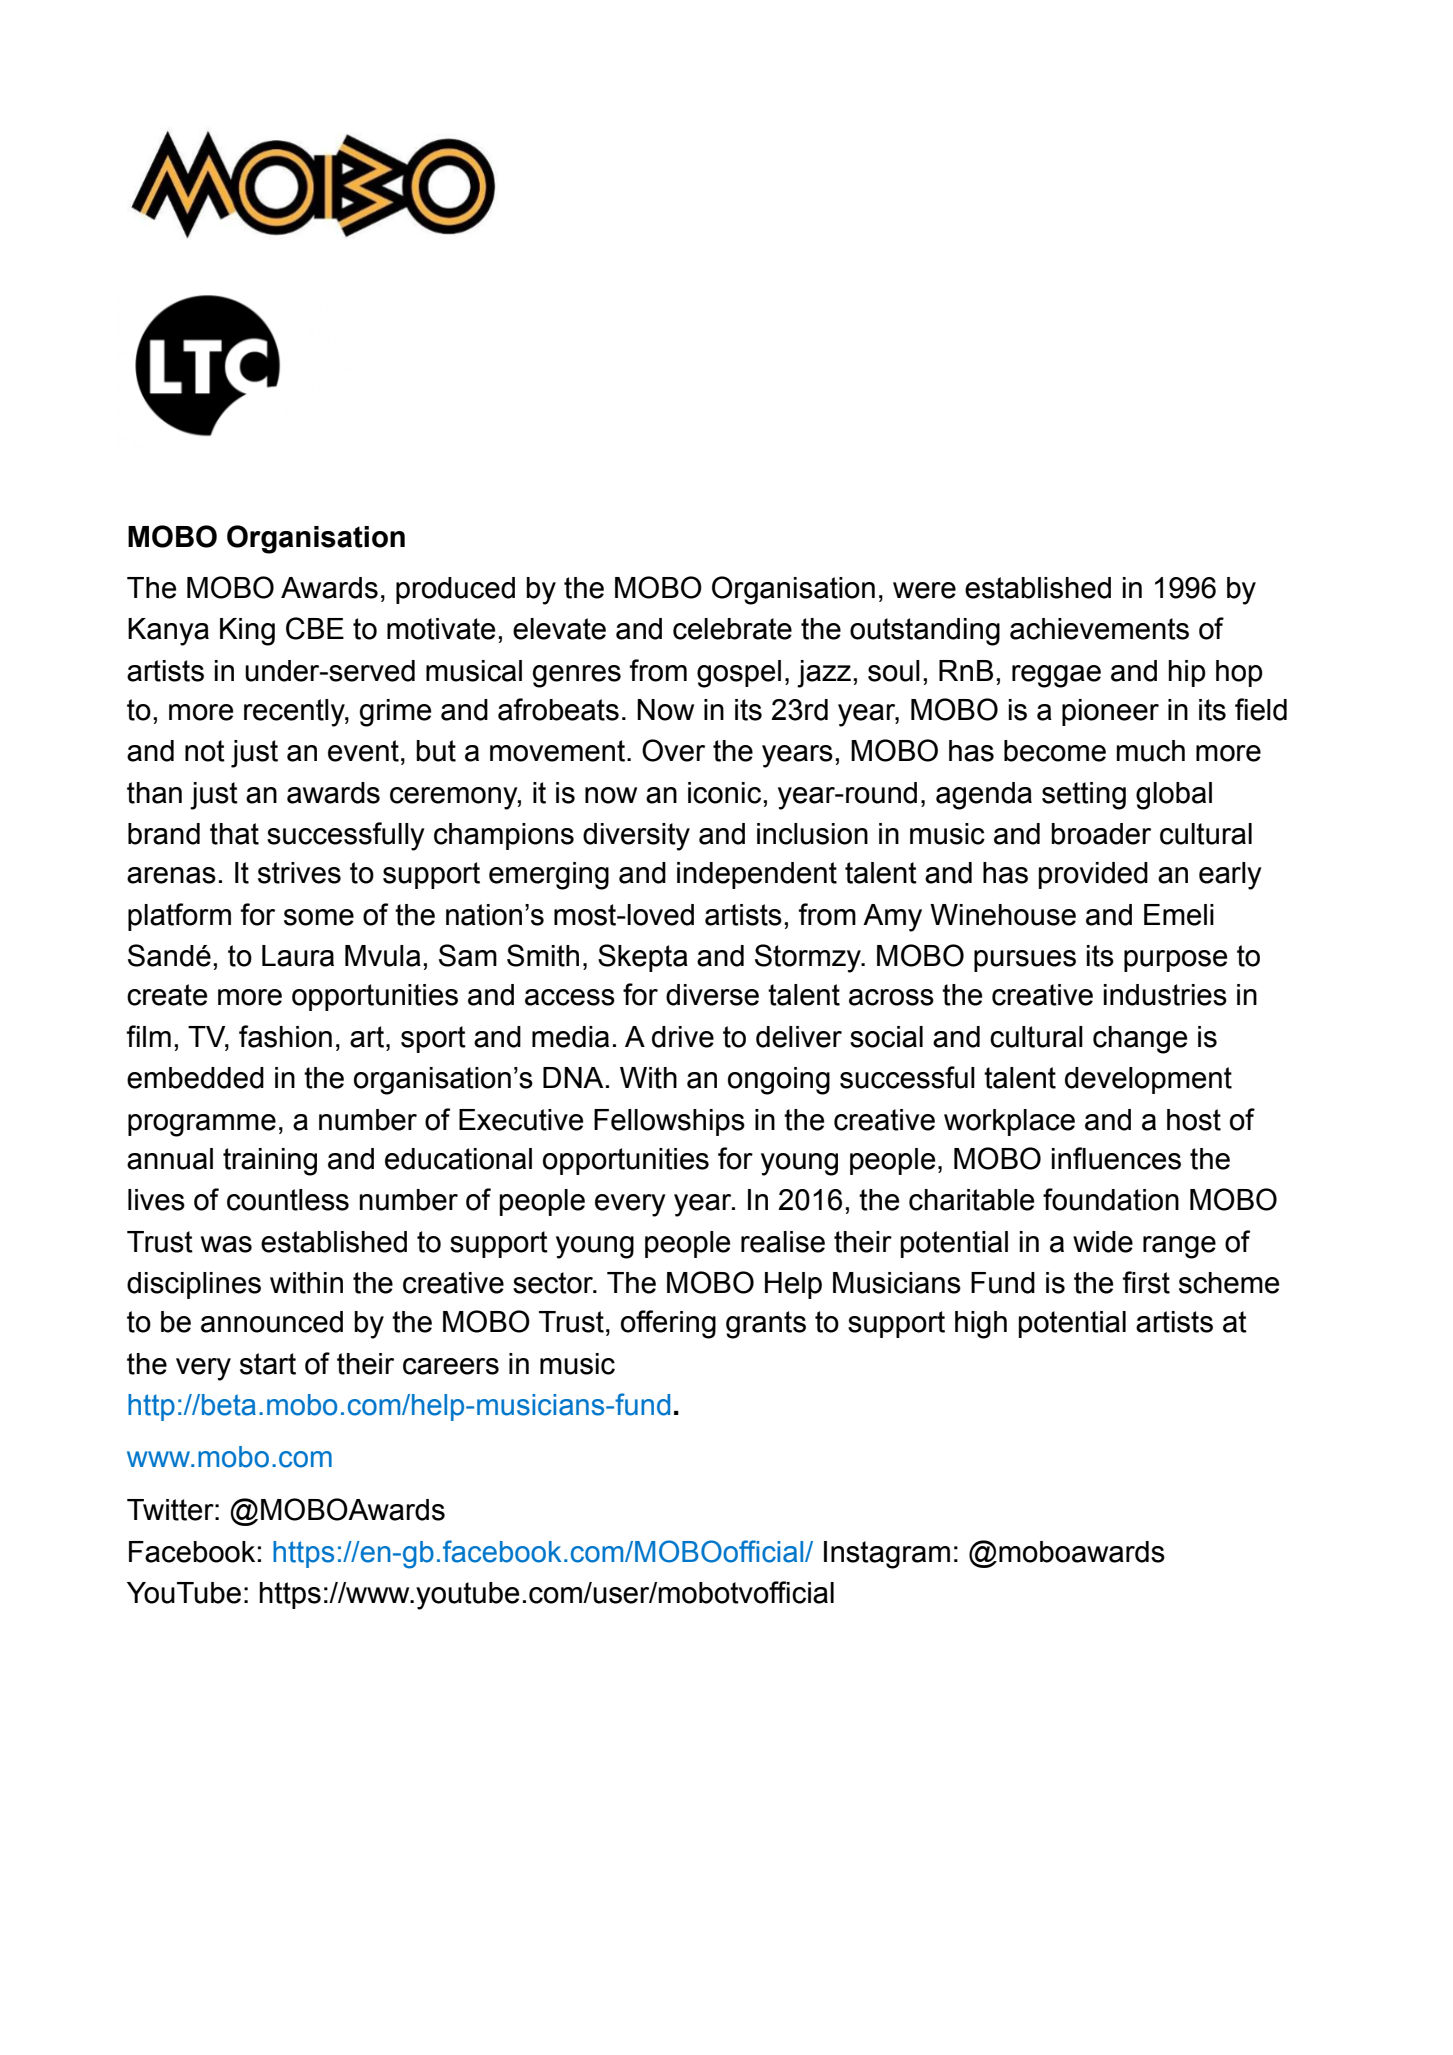 The height and width of the page is (2055, 1453). What do you see at coordinates (1099, 629) in the page?
I see `achievements` at bounding box center [1099, 629].
